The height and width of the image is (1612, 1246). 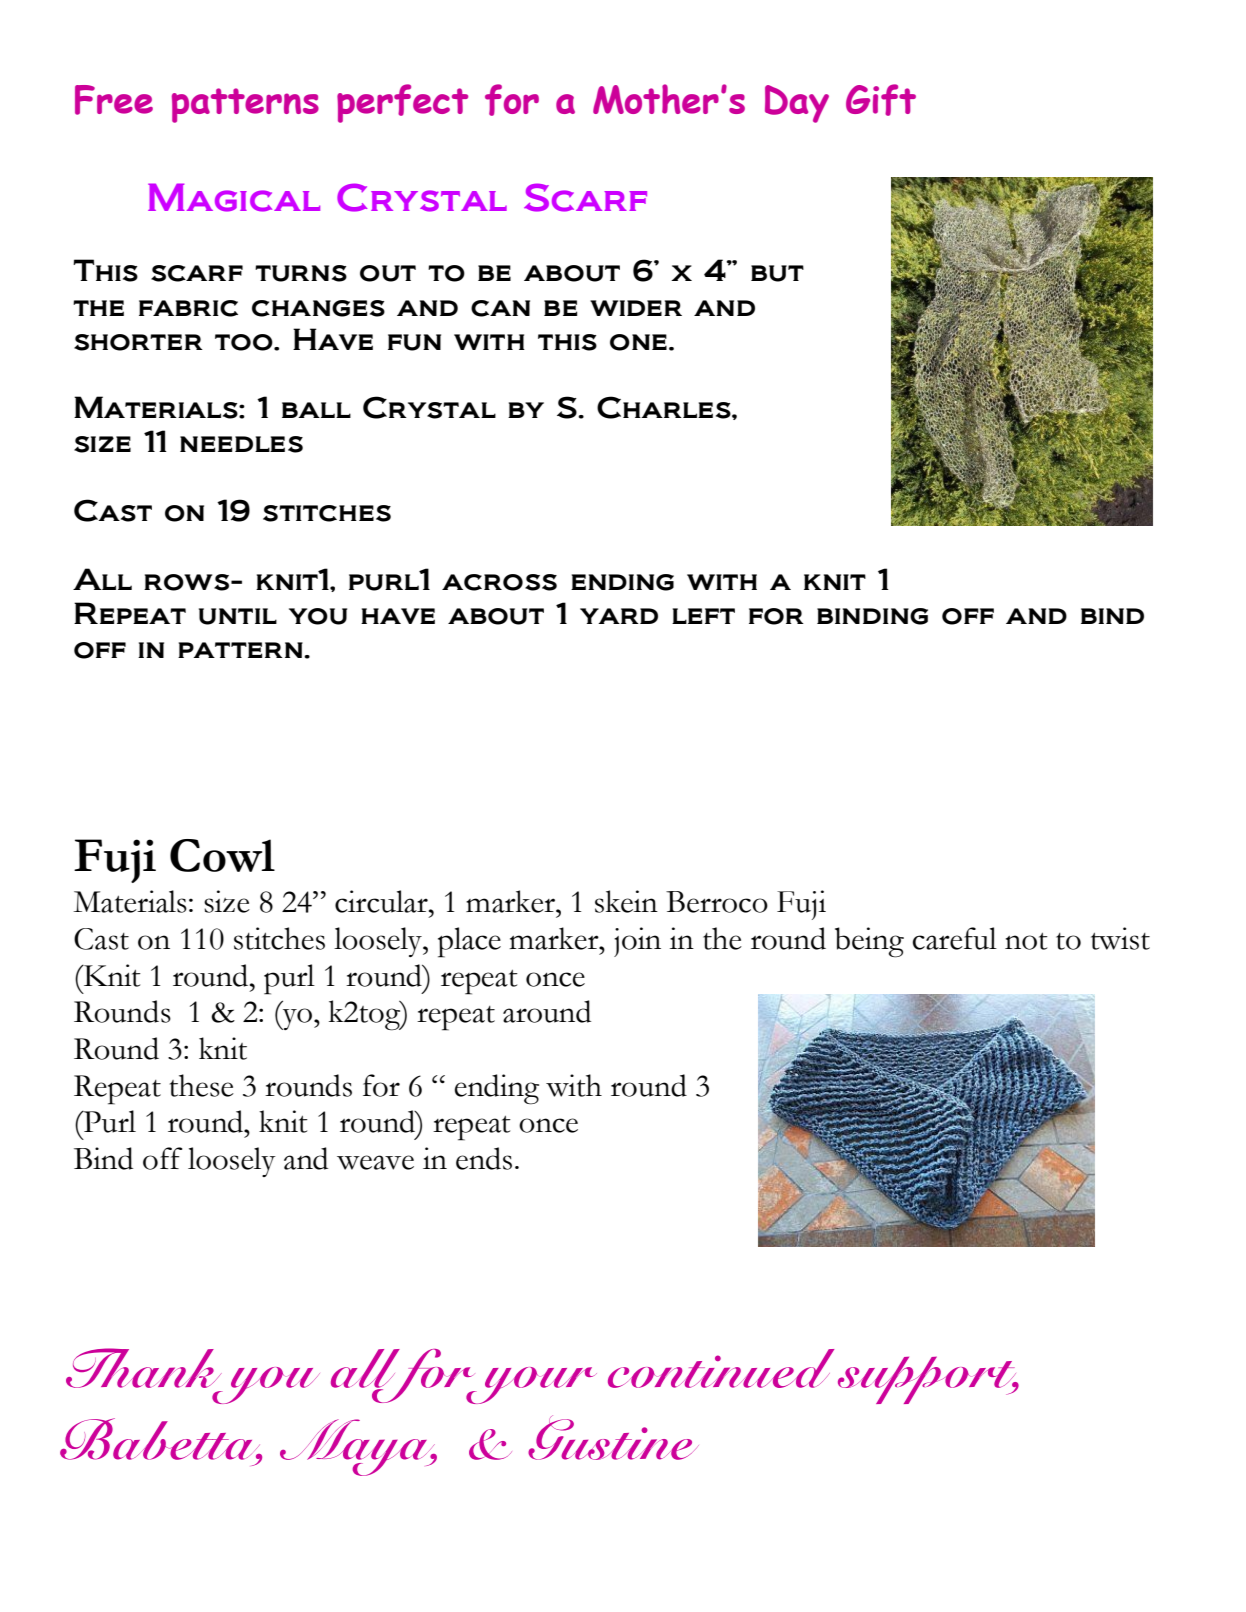 I want to click on across, so click(x=499, y=582).
